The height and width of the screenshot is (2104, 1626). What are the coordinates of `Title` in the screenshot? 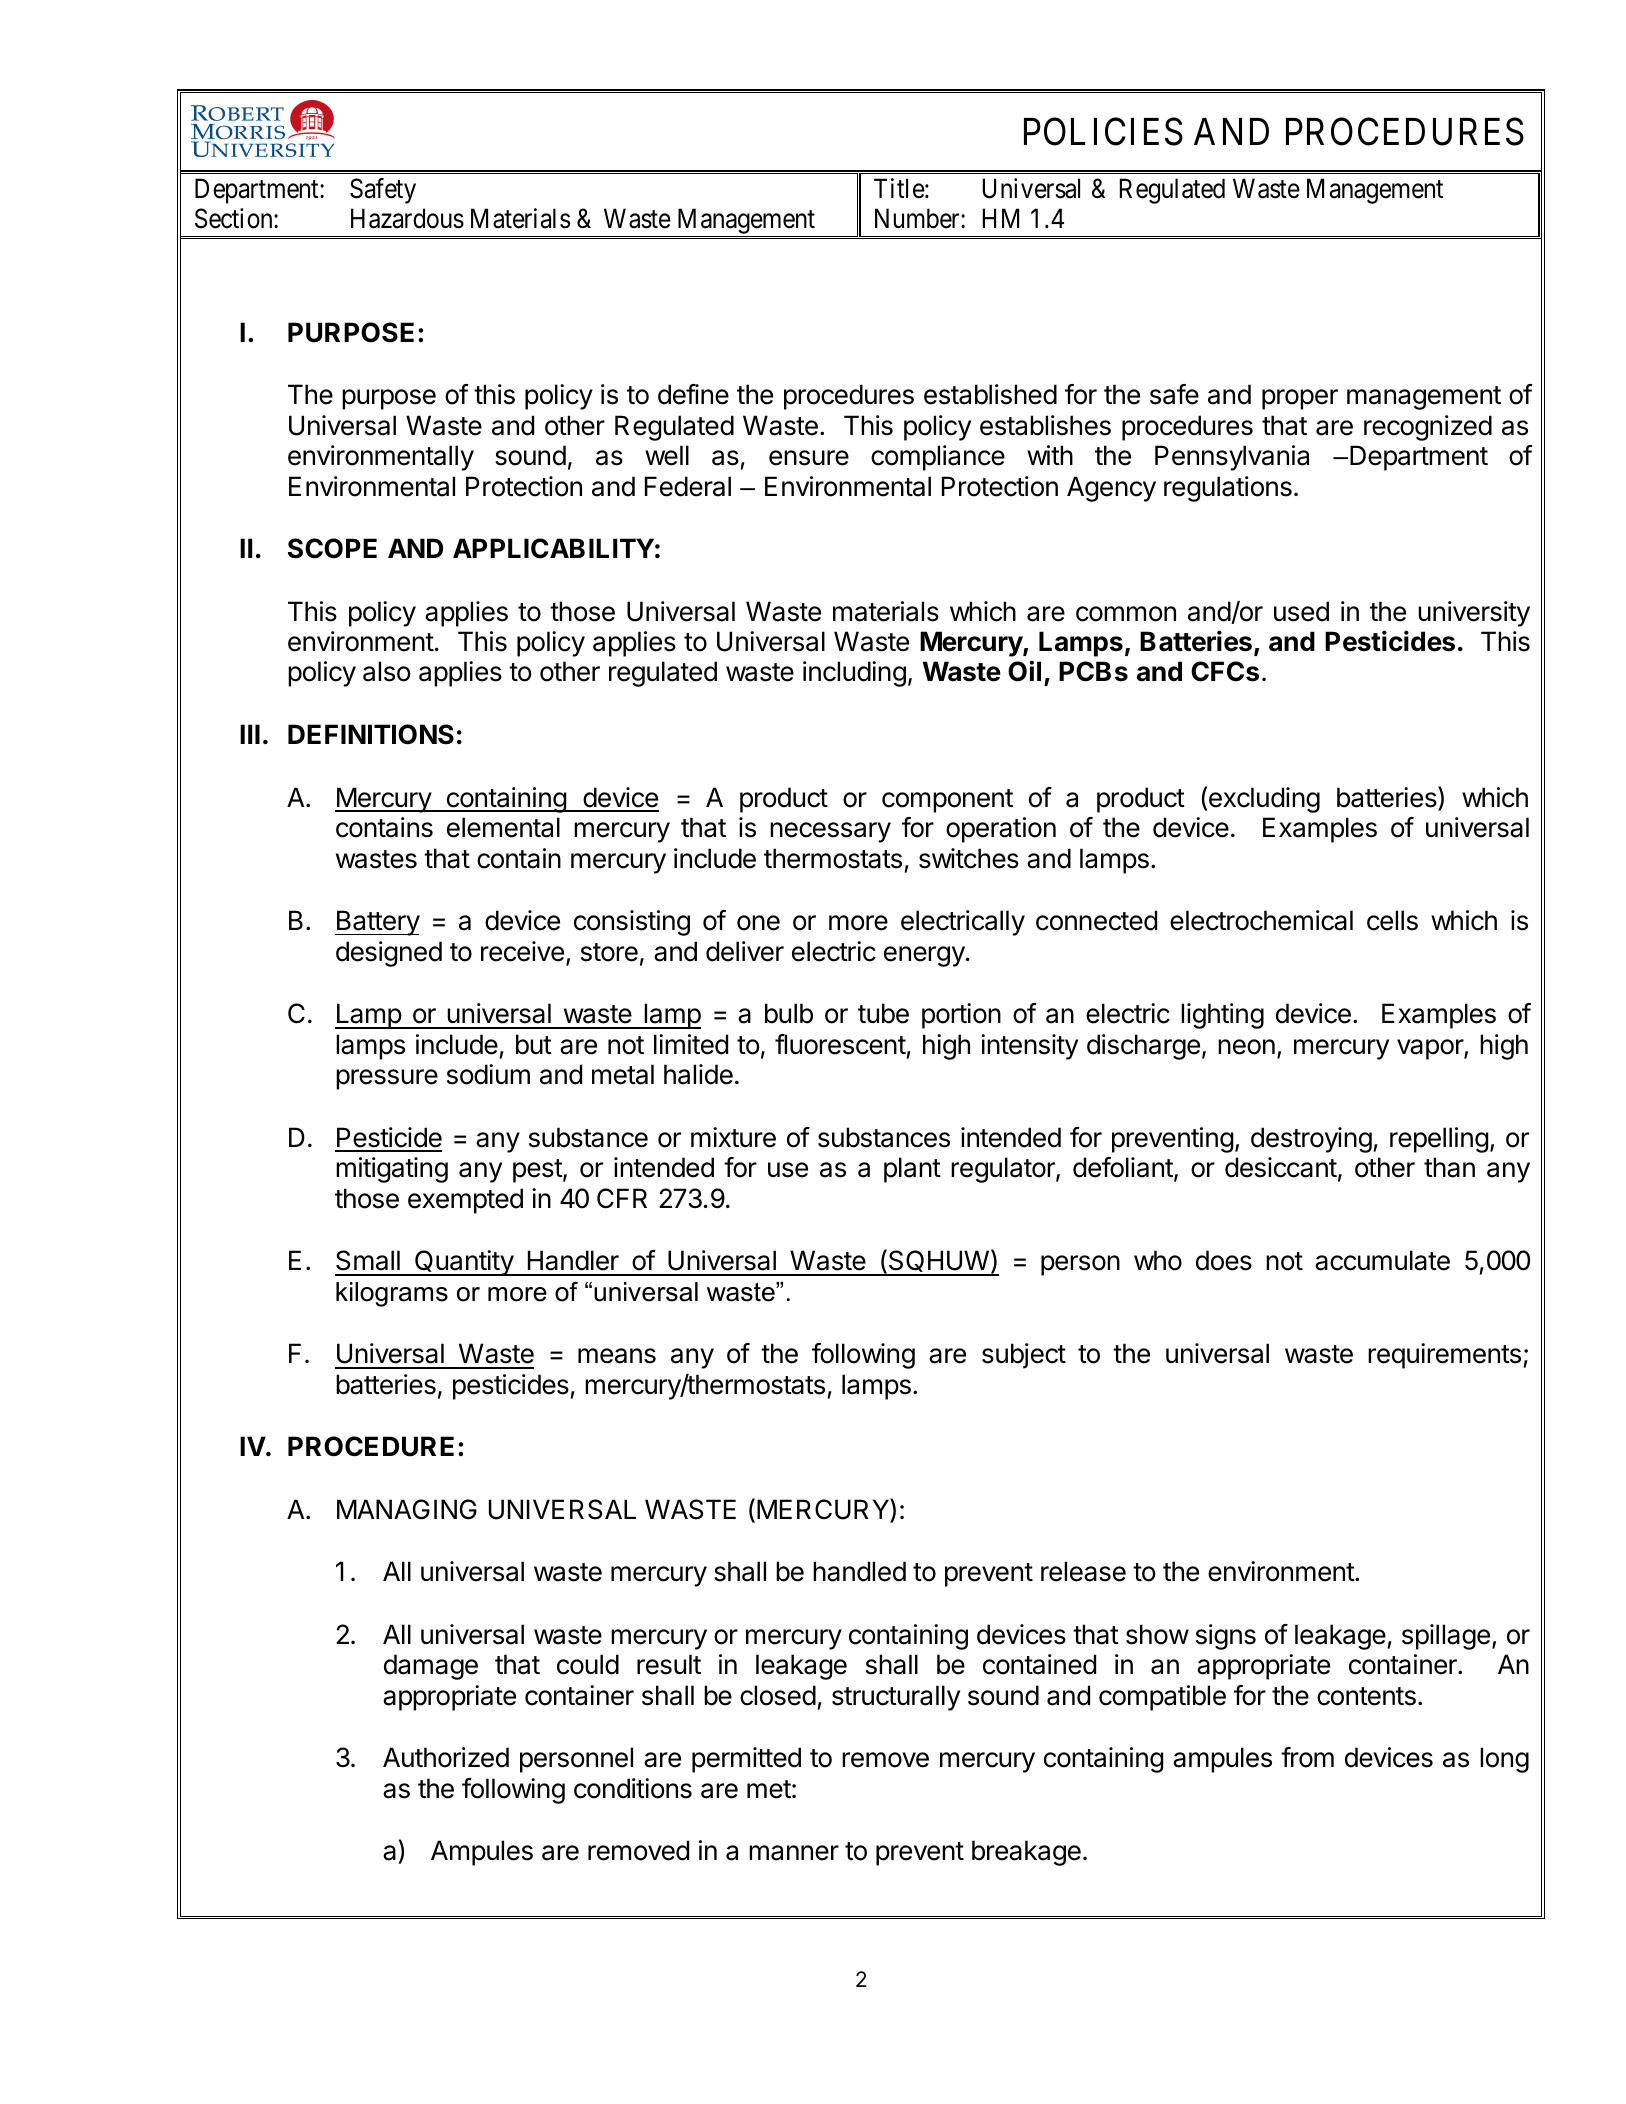 It's located at (899, 188).
